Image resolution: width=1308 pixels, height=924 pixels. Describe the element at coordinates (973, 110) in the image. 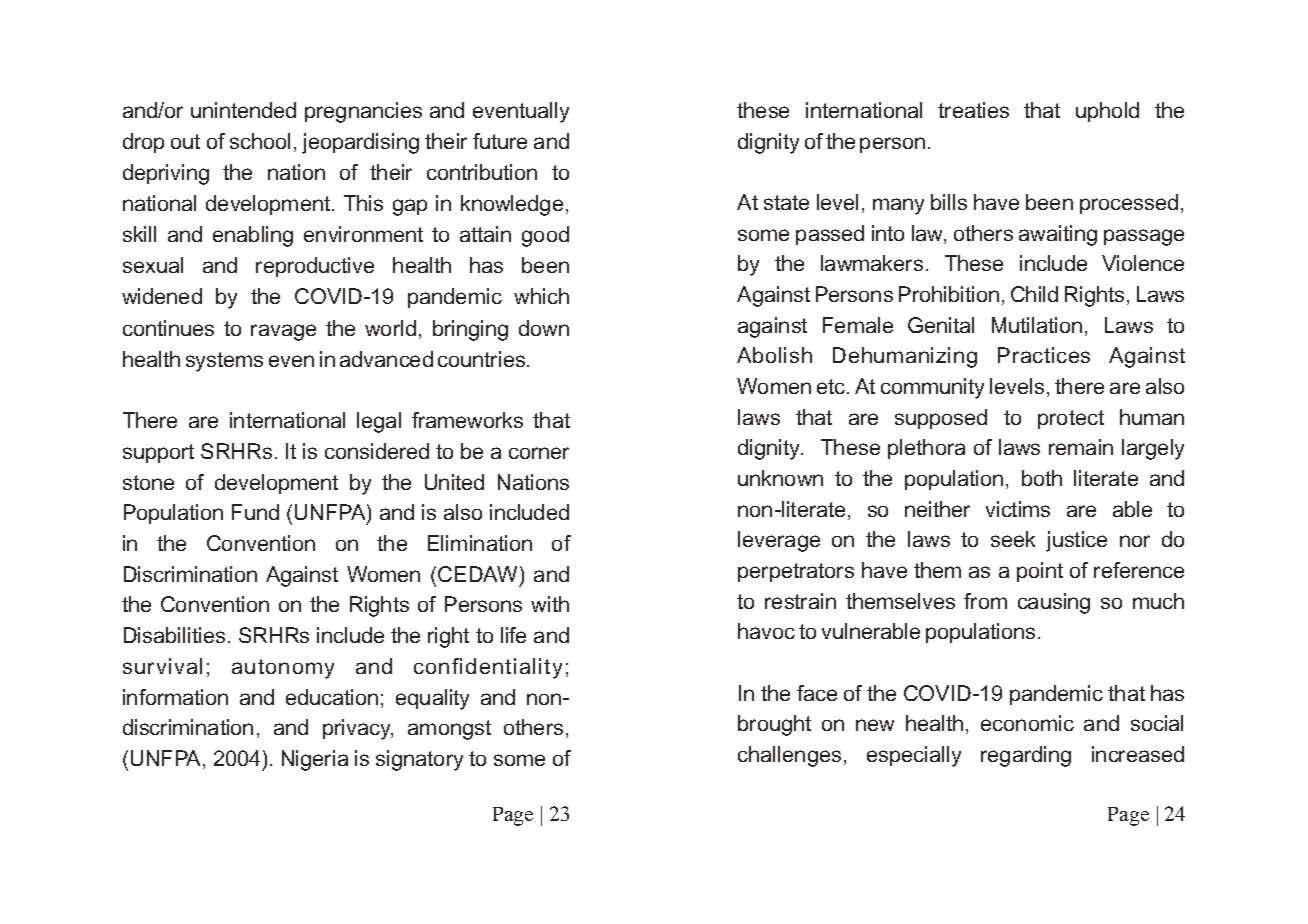

I see `treaties` at that location.
